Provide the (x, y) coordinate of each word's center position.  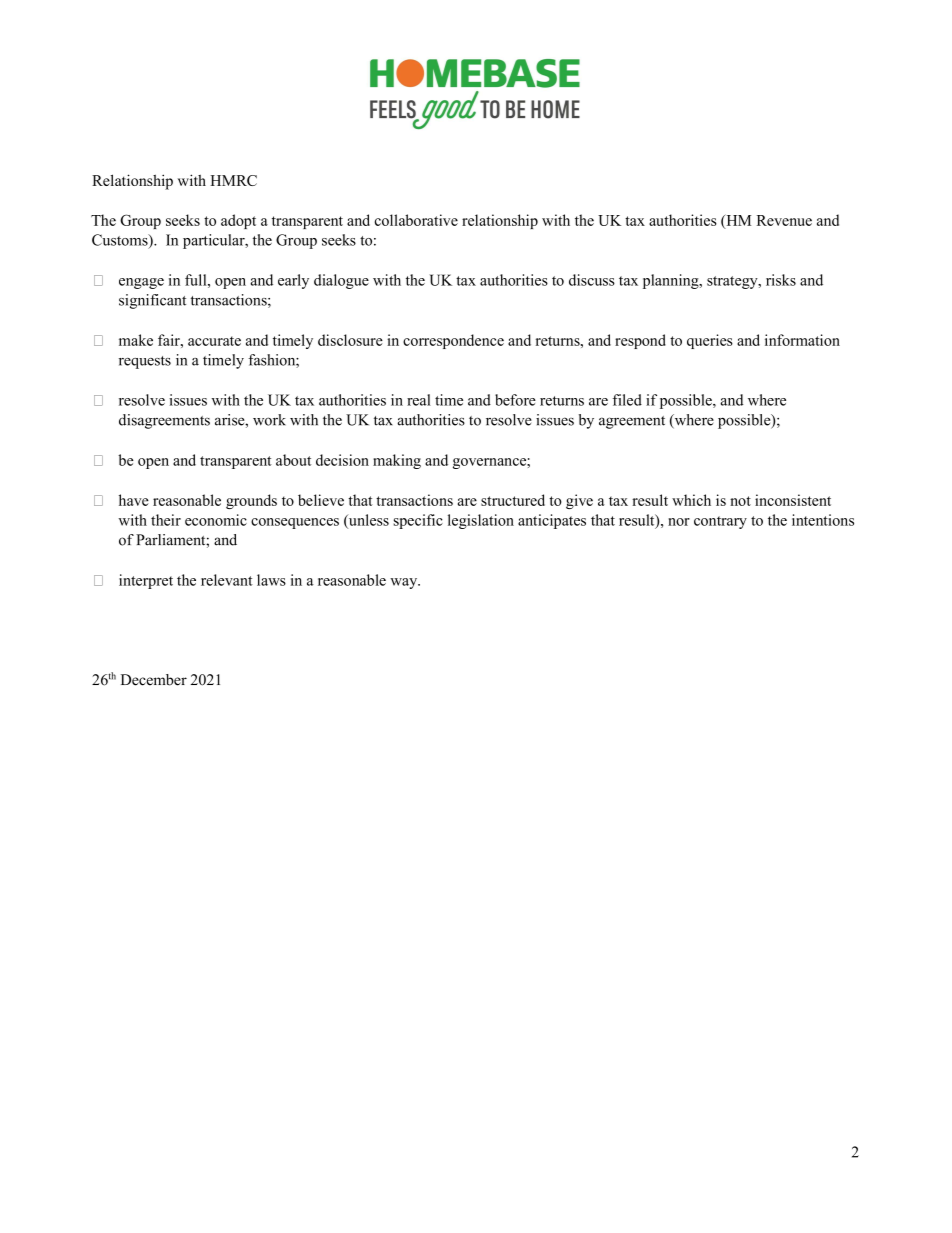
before (515, 400)
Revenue (784, 220)
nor (679, 522)
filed (627, 400)
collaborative (416, 220)
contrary (720, 522)
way (405, 583)
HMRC (233, 180)
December (154, 680)
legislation (481, 521)
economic (216, 520)
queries (710, 341)
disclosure (350, 340)
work (269, 420)
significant (152, 301)
